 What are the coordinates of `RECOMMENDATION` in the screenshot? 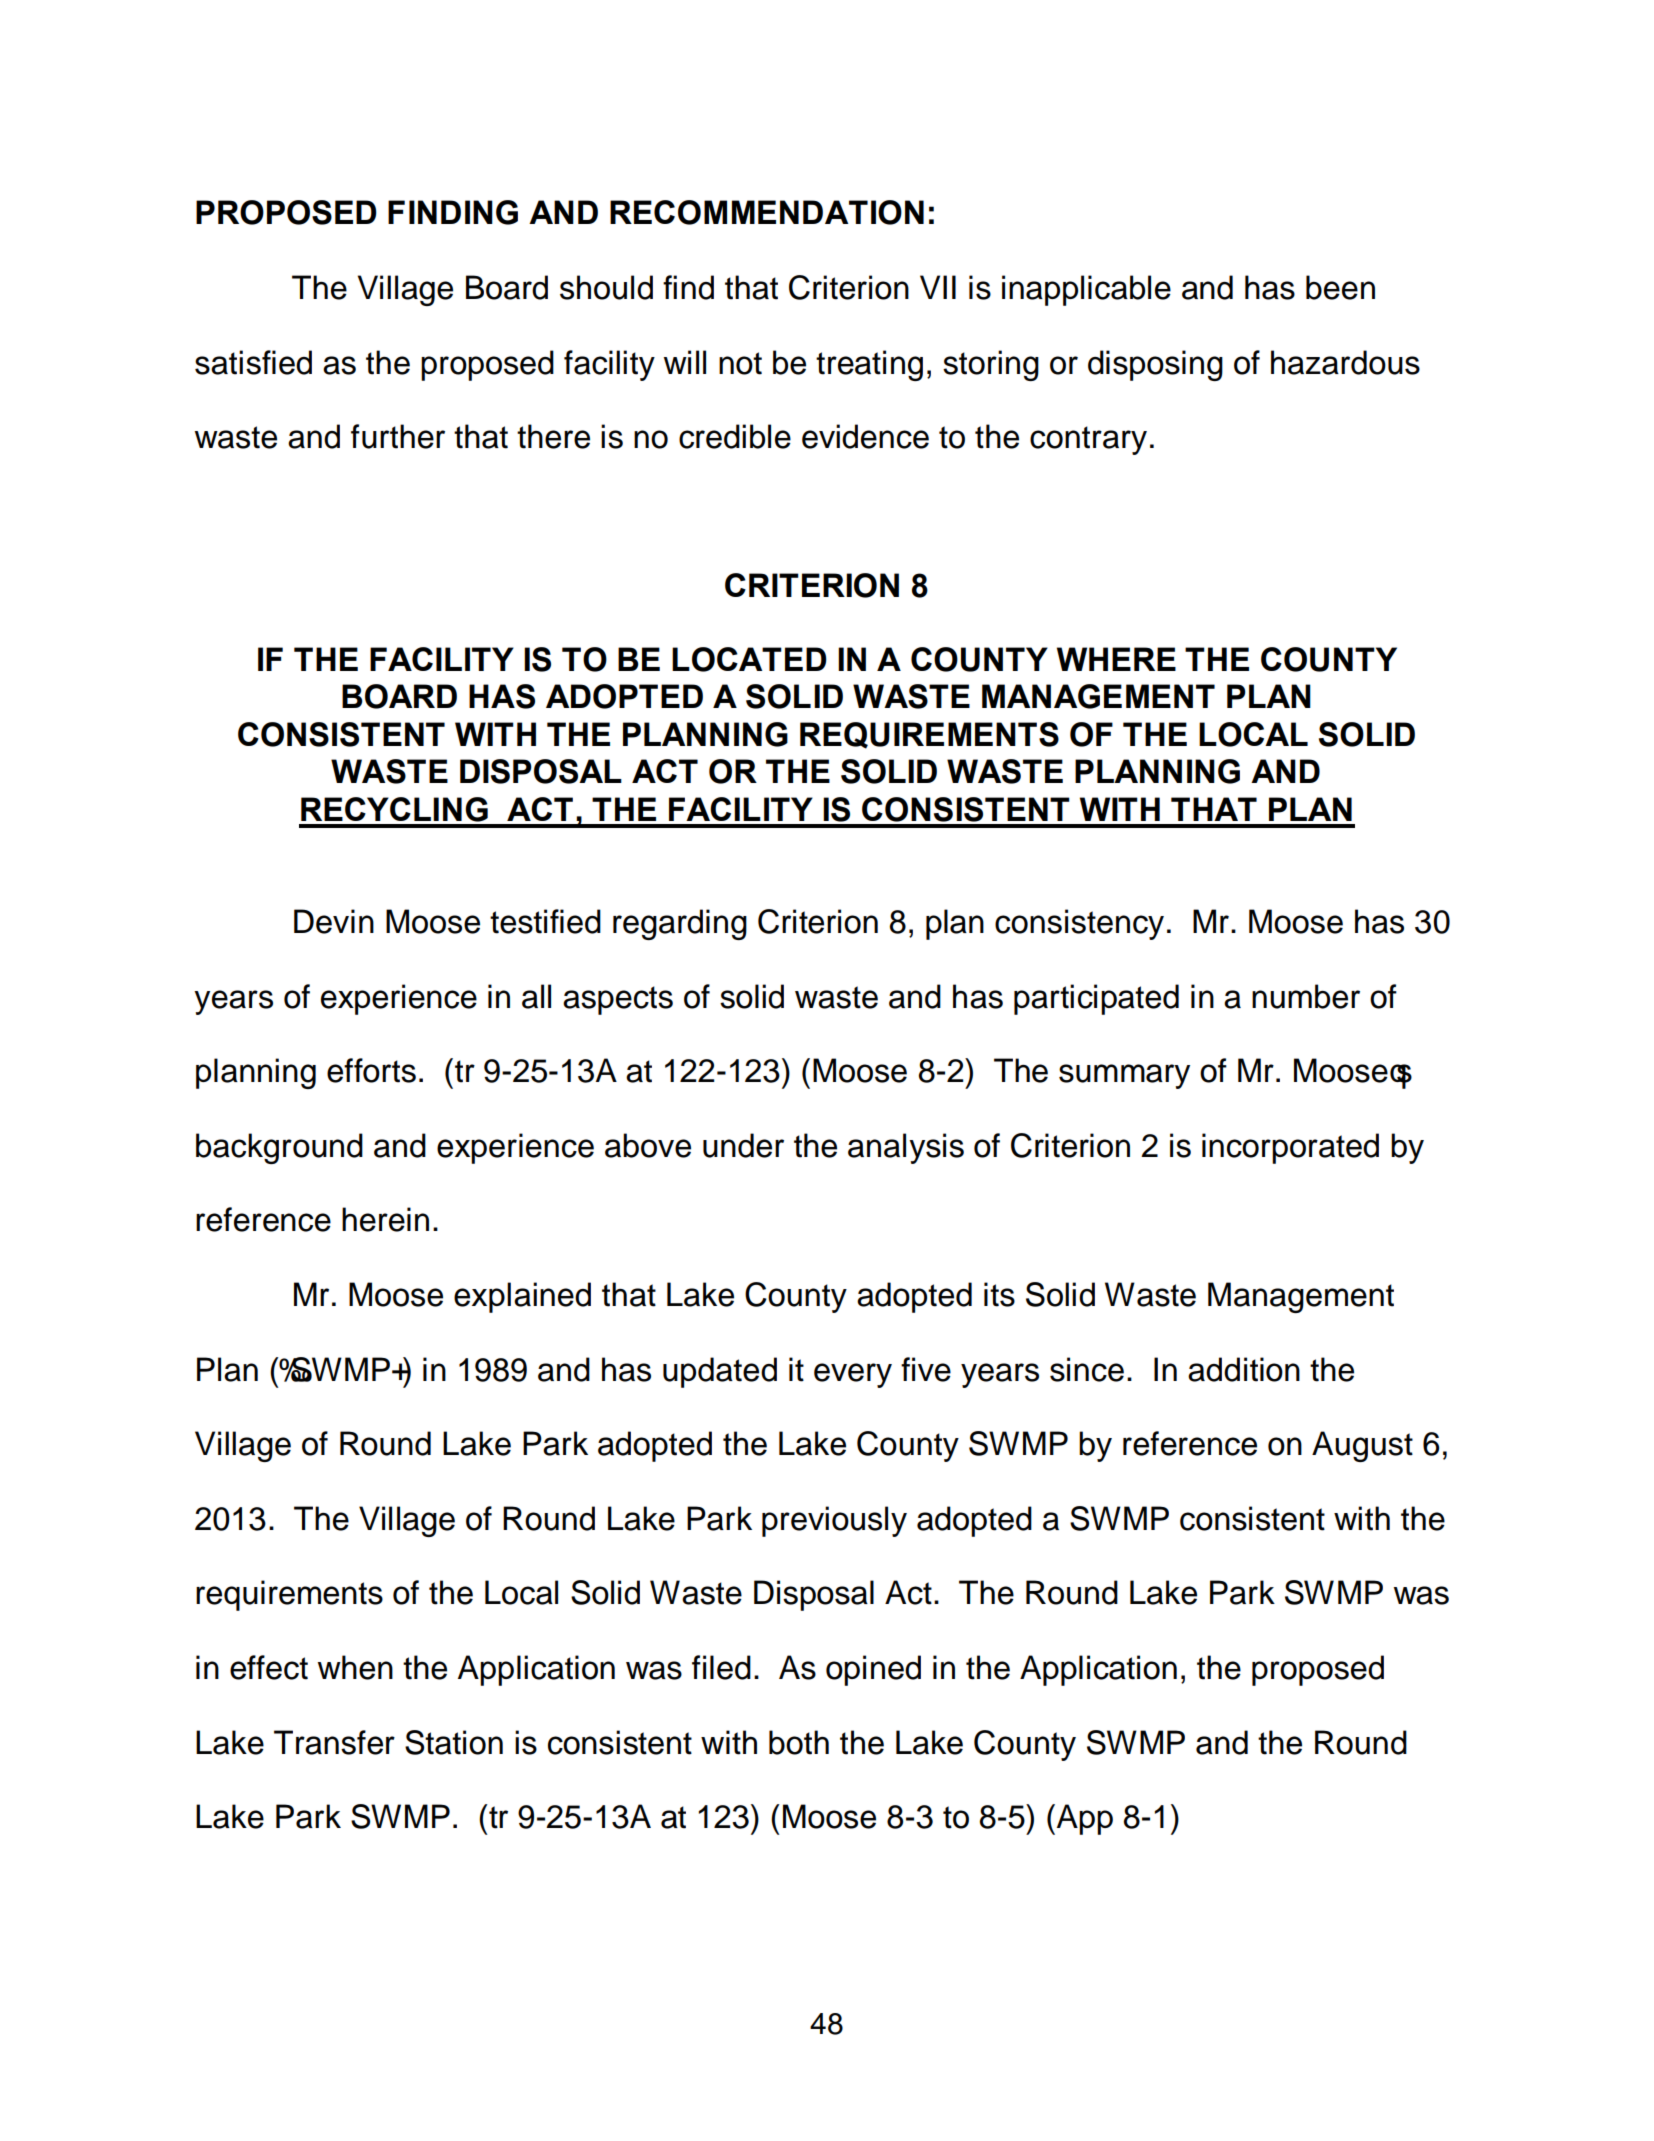 It's located at (767, 212).
